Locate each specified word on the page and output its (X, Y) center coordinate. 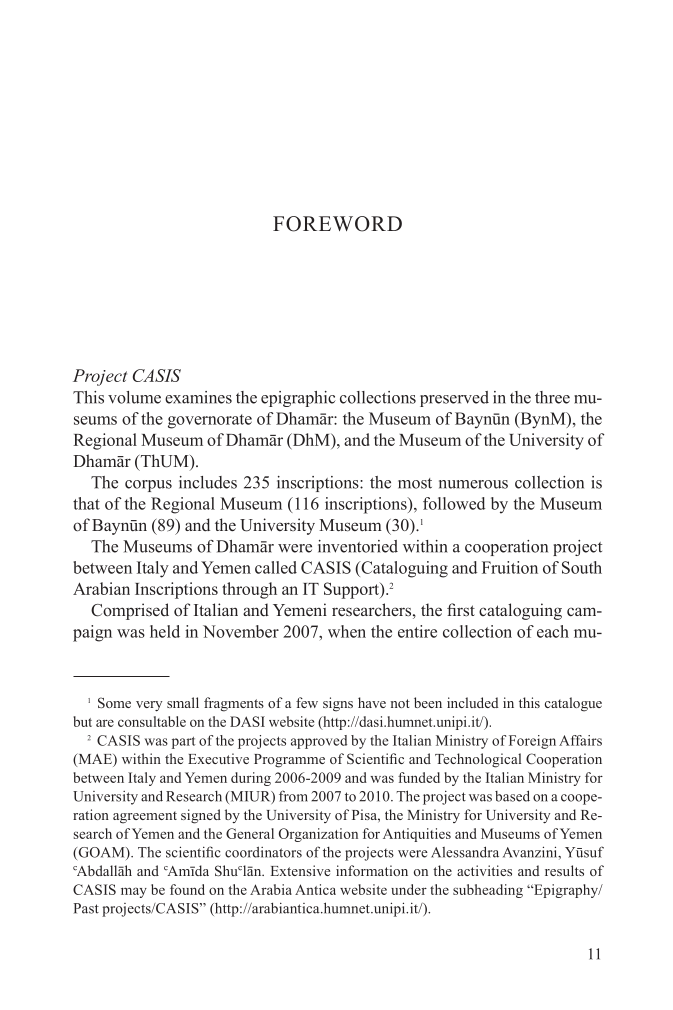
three (552, 397)
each (553, 631)
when (347, 631)
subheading (488, 891)
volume (134, 397)
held (165, 631)
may (134, 892)
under (409, 889)
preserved (454, 399)
